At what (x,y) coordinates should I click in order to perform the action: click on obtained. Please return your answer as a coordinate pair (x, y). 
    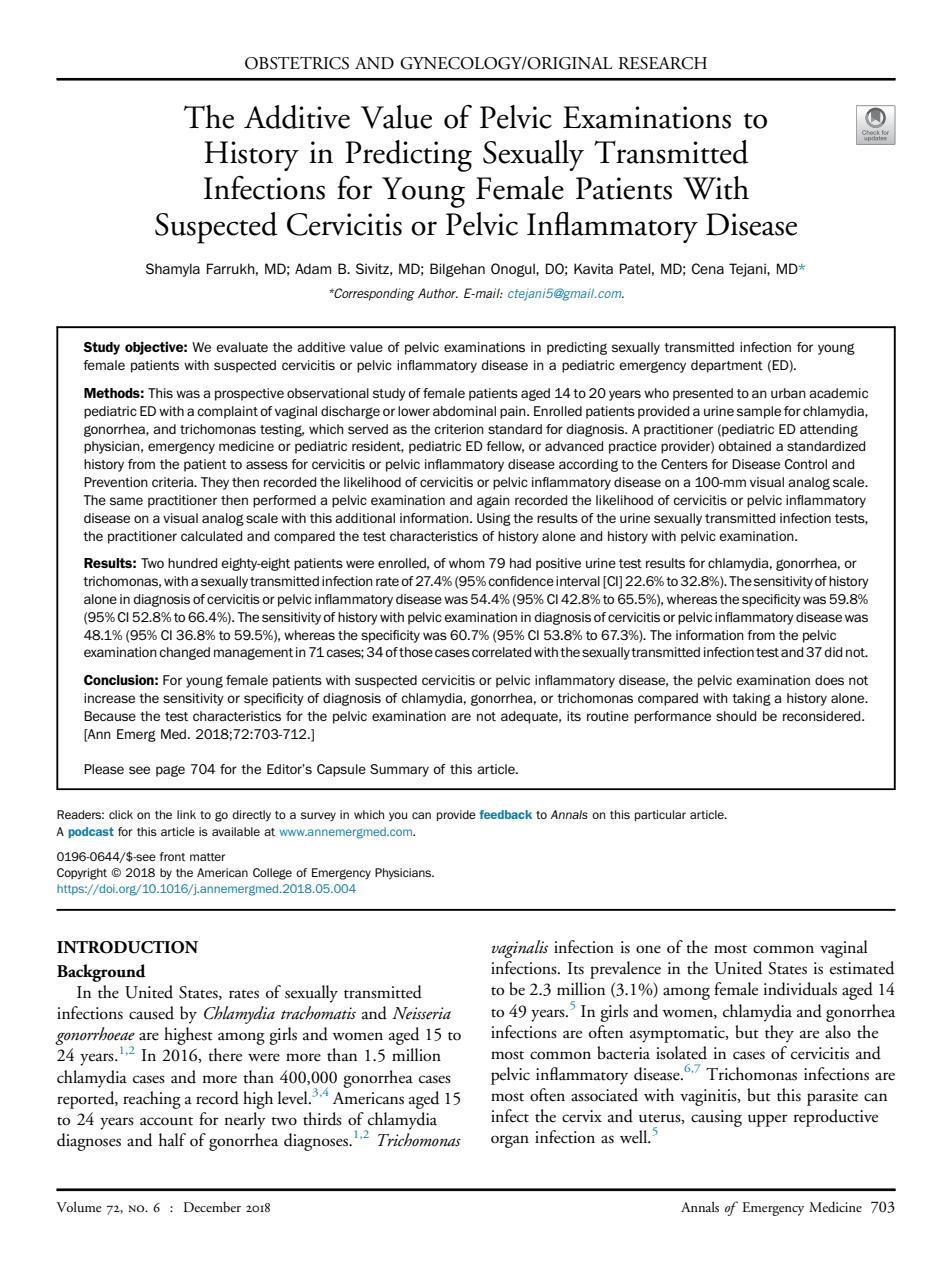
    Looking at the image, I should click on (744, 446).
